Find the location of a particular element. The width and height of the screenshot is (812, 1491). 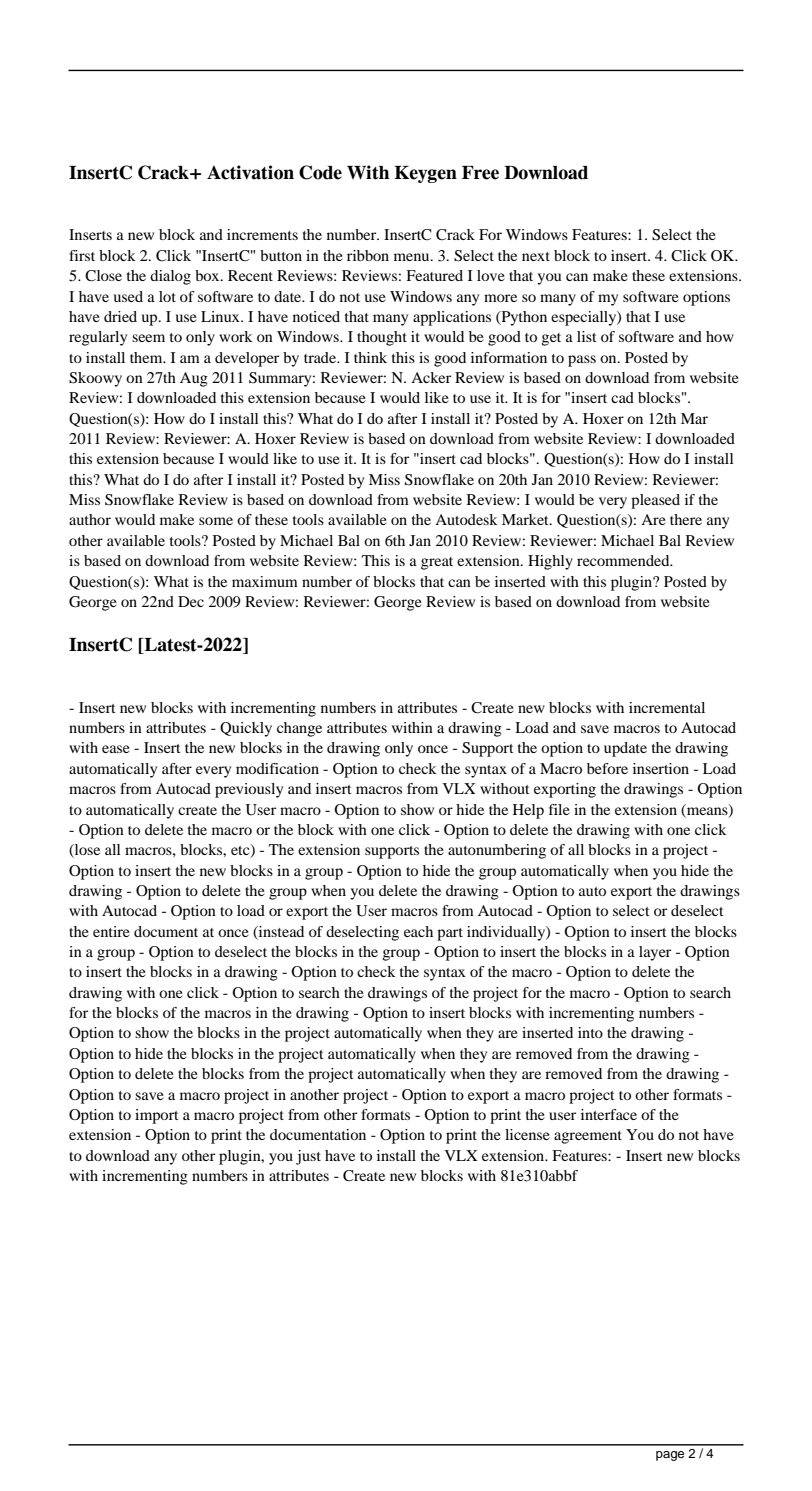

next is located at coordinates (536, 256).
